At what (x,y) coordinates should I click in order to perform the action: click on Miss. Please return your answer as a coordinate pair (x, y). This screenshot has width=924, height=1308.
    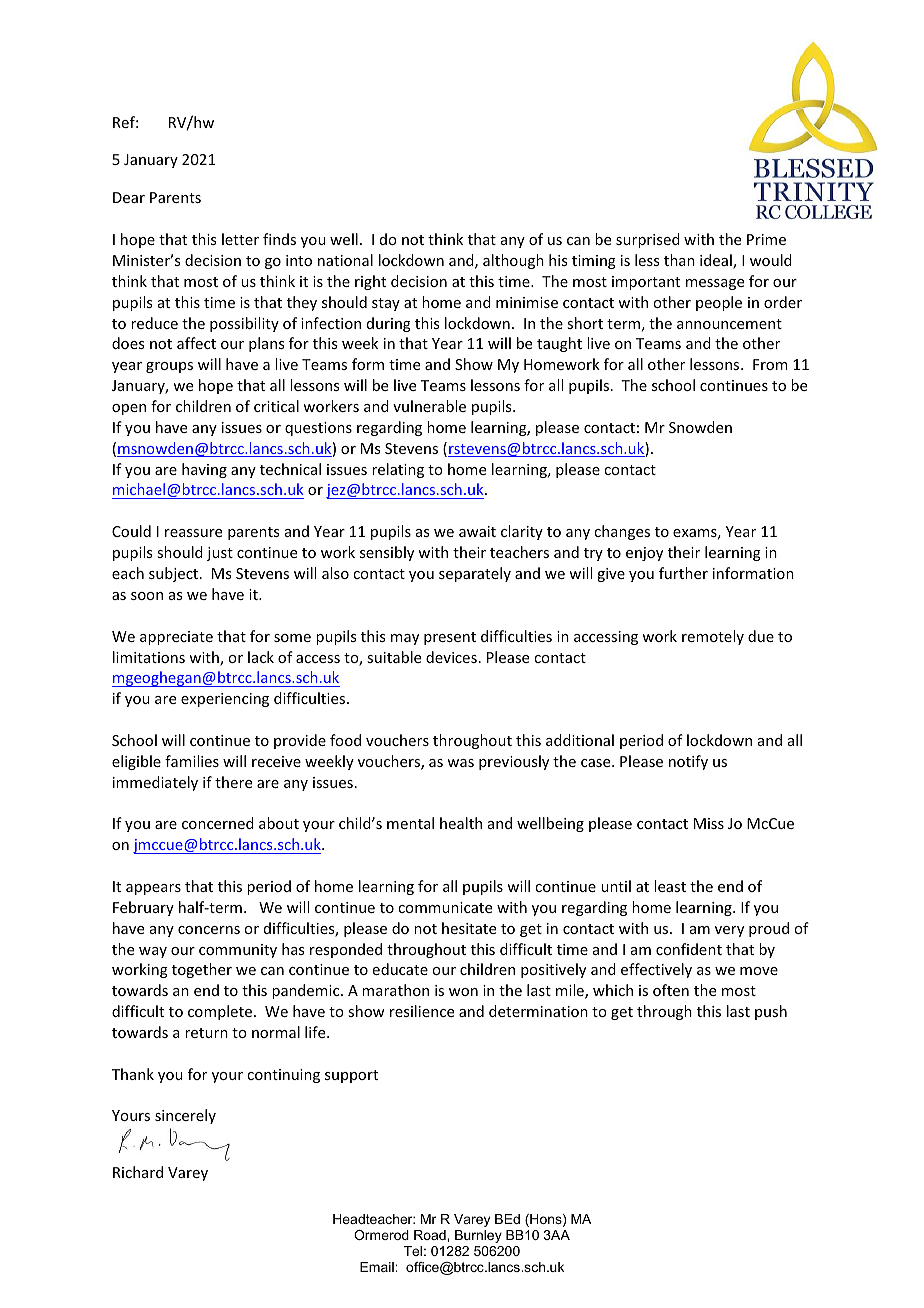
    Looking at the image, I should click on (709, 823).
